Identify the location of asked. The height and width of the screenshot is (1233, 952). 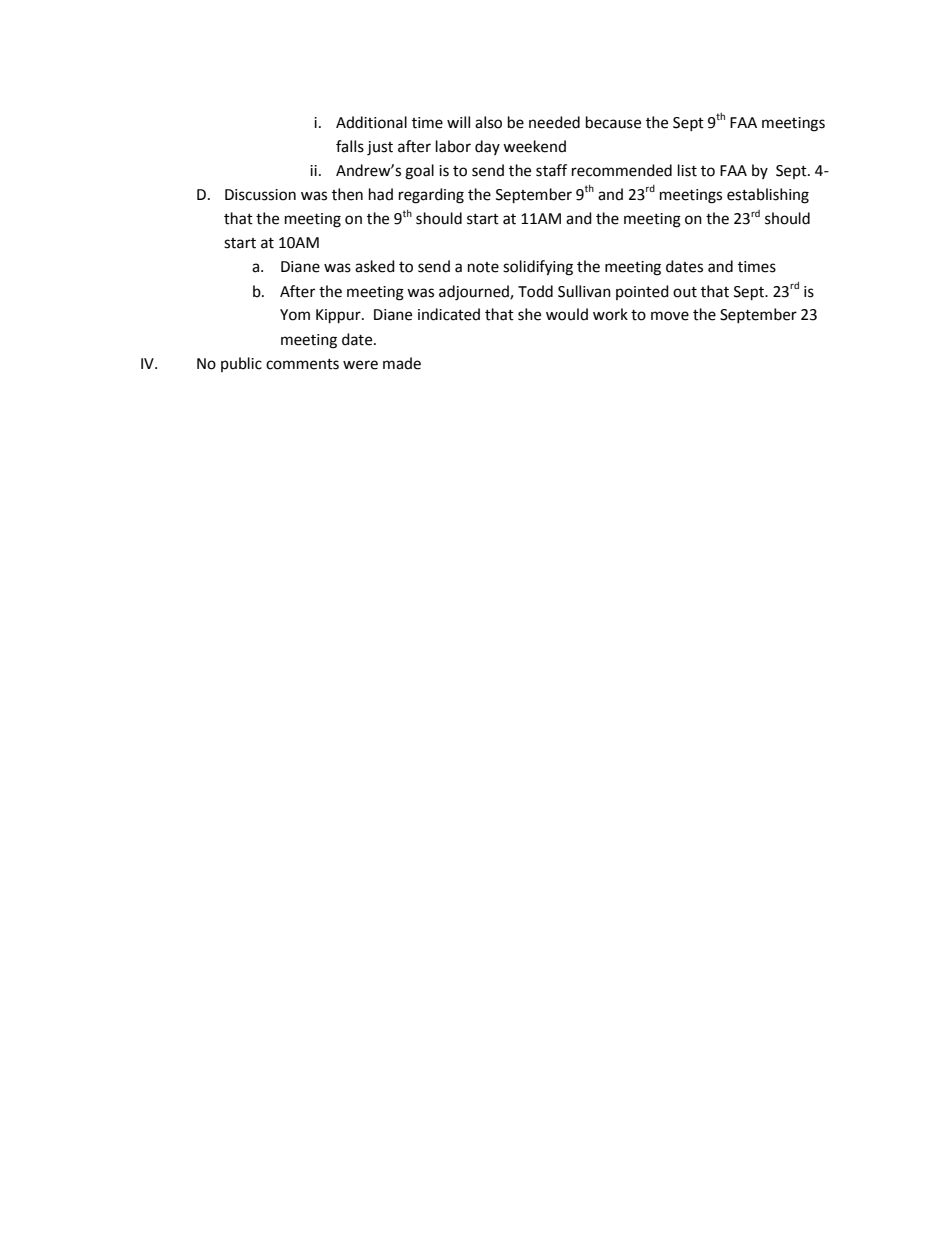
(375, 266).
